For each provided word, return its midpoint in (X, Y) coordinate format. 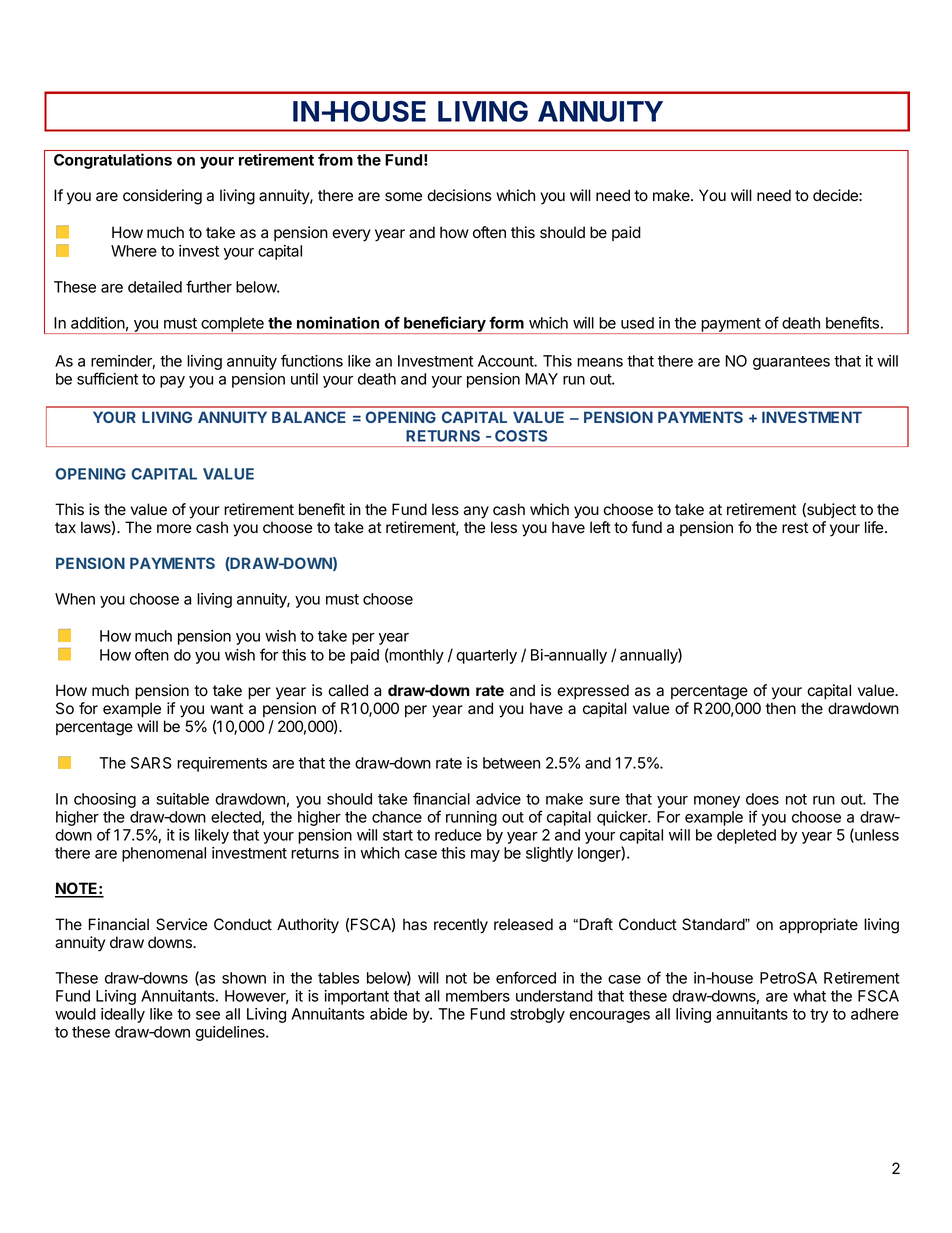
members (478, 996)
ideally (123, 1015)
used (637, 323)
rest (795, 528)
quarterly (486, 656)
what (809, 996)
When (75, 599)
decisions (459, 195)
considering (162, 197)
